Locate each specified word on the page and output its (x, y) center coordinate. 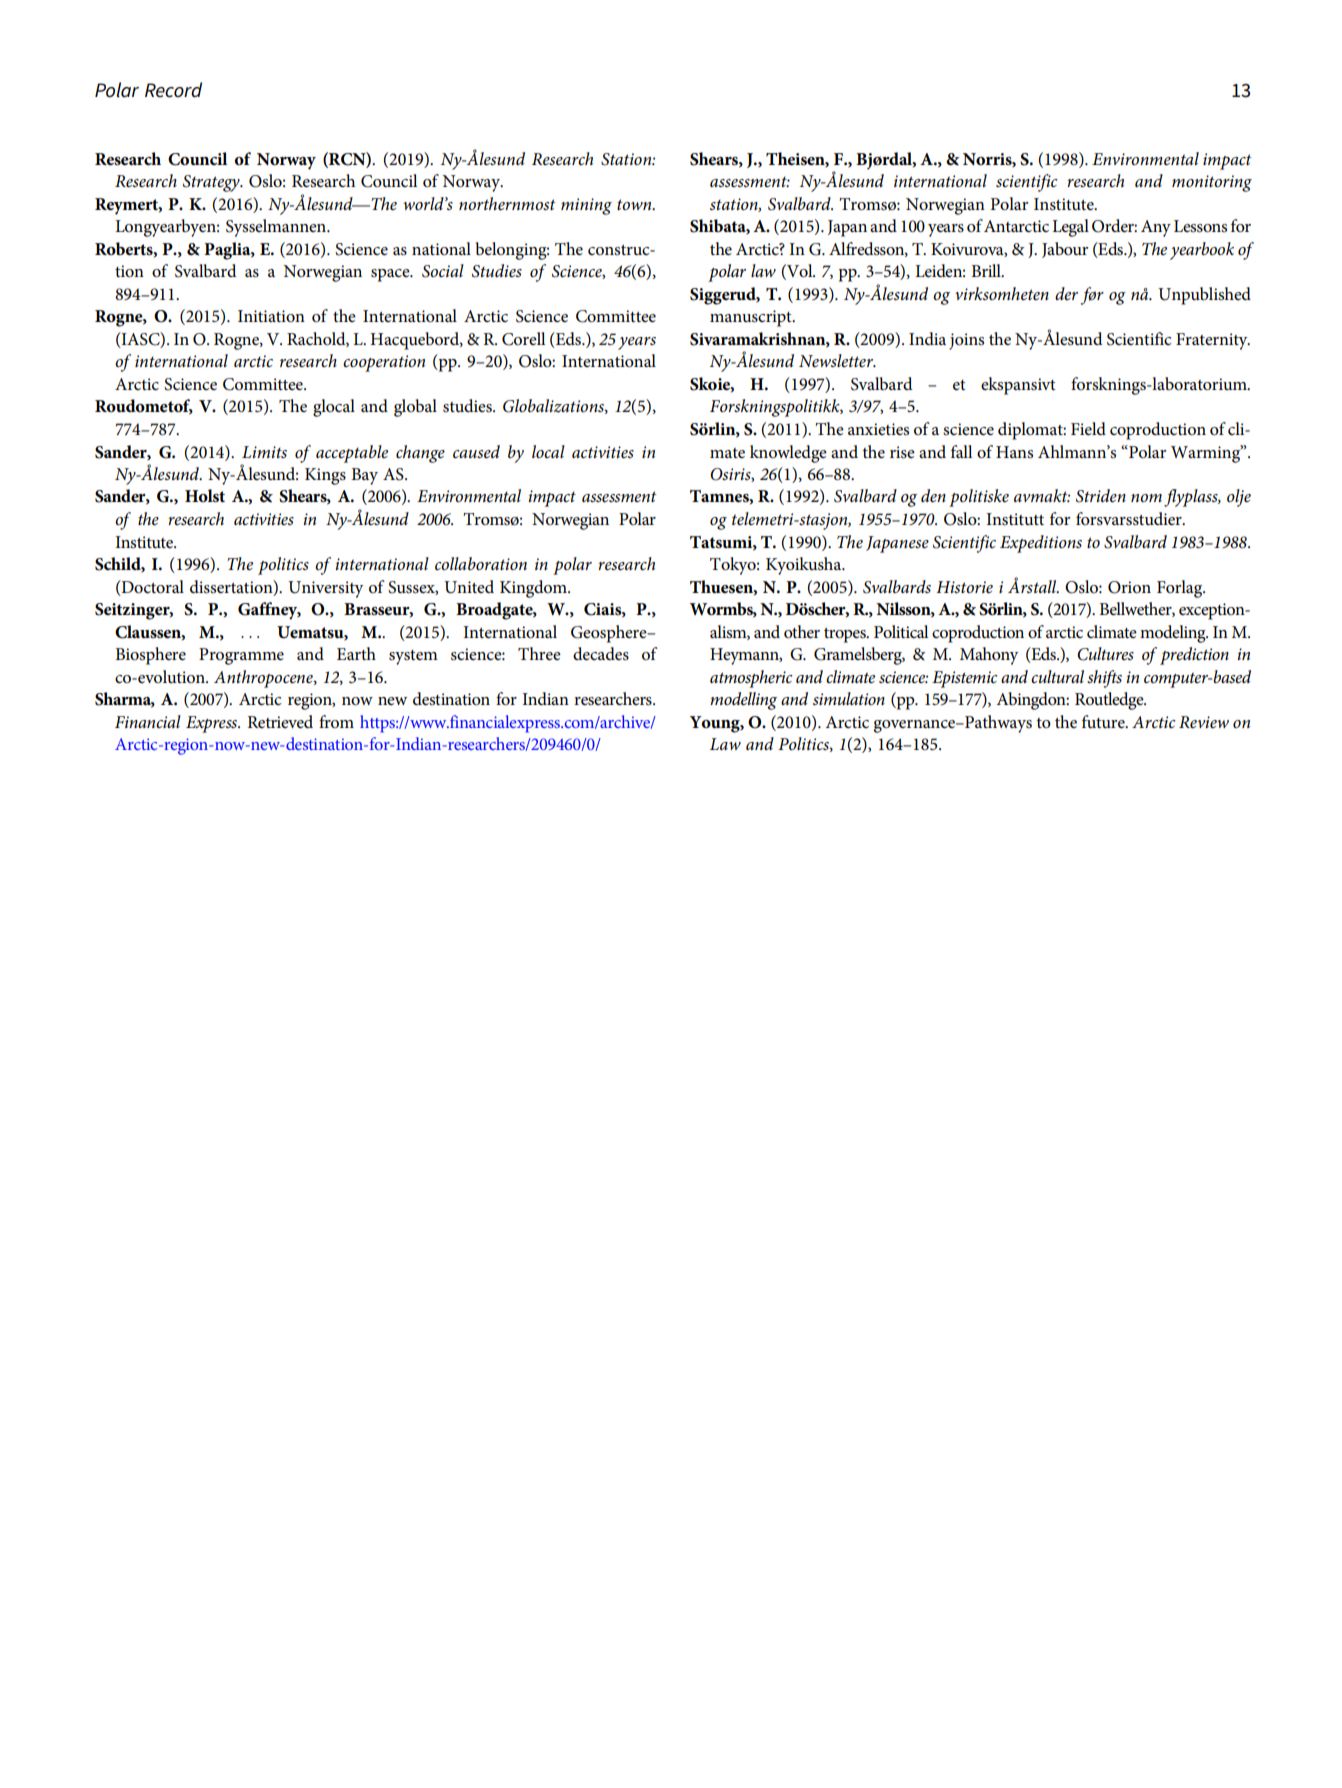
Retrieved (280, 722)
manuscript (752, 318)
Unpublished (1204, 296)
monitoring (1212, 183)
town (635, 204)
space (391, 275)
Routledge (1110, 701)
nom (1146, 498)
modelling (743, 701)
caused (476, 451)
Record (173, 90)
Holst (205, 496)
